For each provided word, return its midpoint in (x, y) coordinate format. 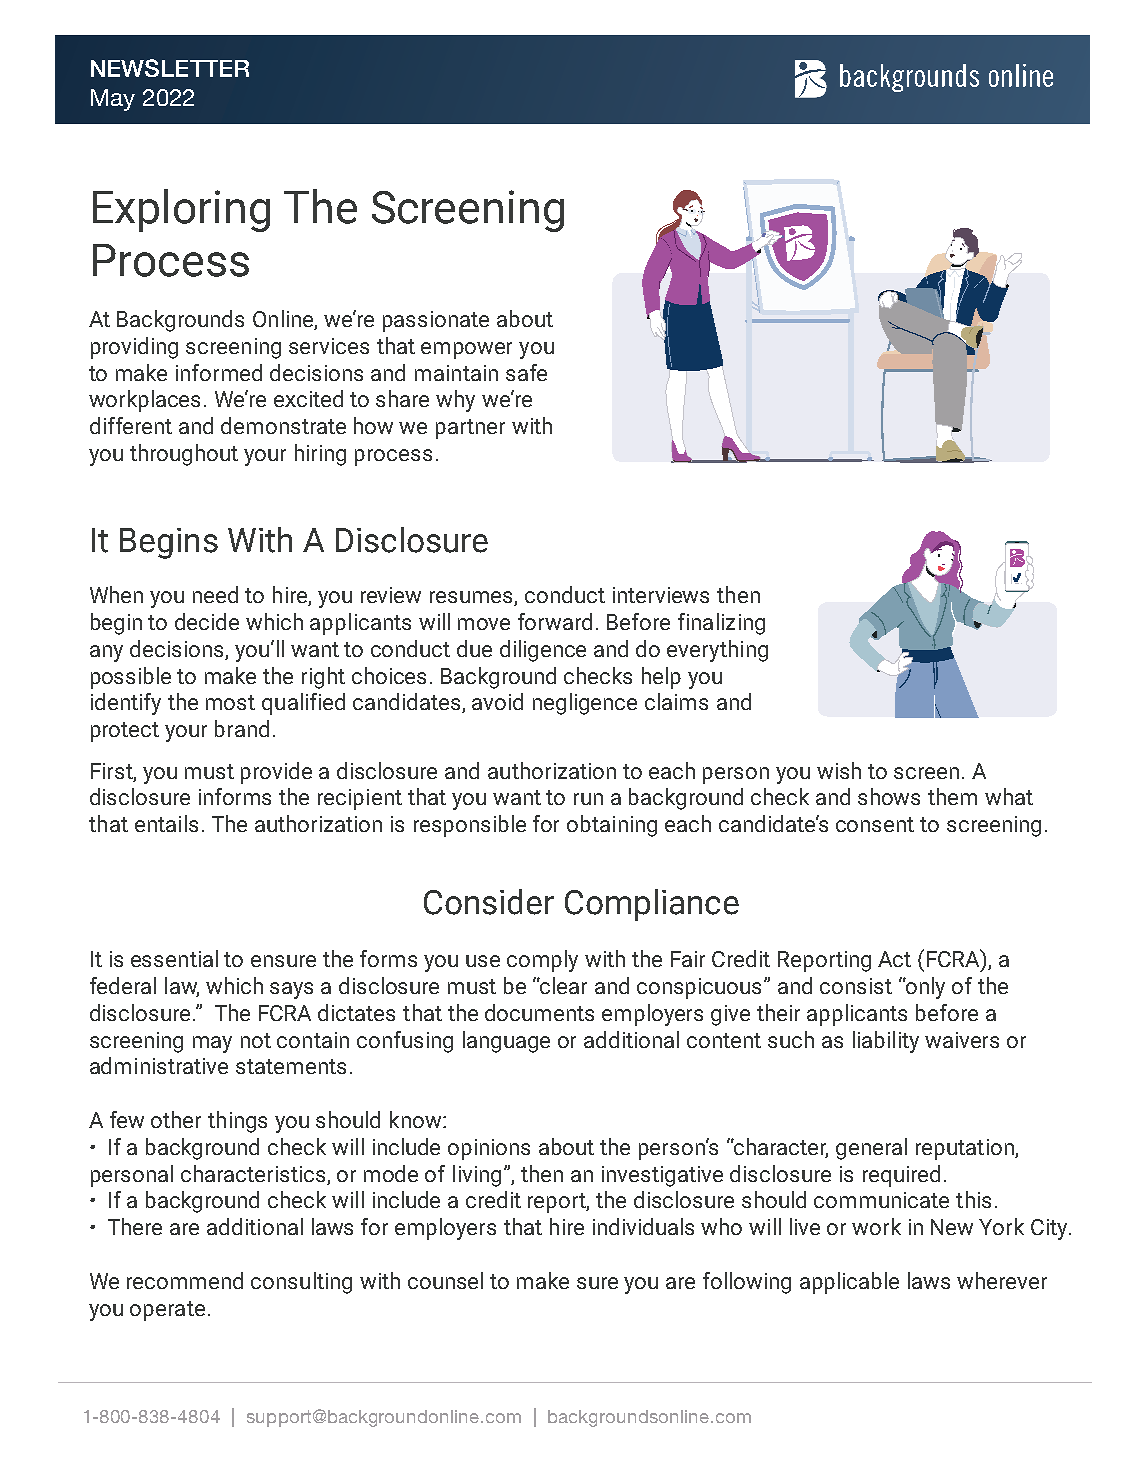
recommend (185, 1280)
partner (470, 429)
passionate (436, 321)
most (230, 702)
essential (174, 958)
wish (839, 770)
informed (219, 372)
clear (563, 985)
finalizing (721, 624)
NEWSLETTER (170, 68)
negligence (585, 704)
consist (856, 986)
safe (526, 372)
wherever (1002, 1280)
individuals (643, 1226)
